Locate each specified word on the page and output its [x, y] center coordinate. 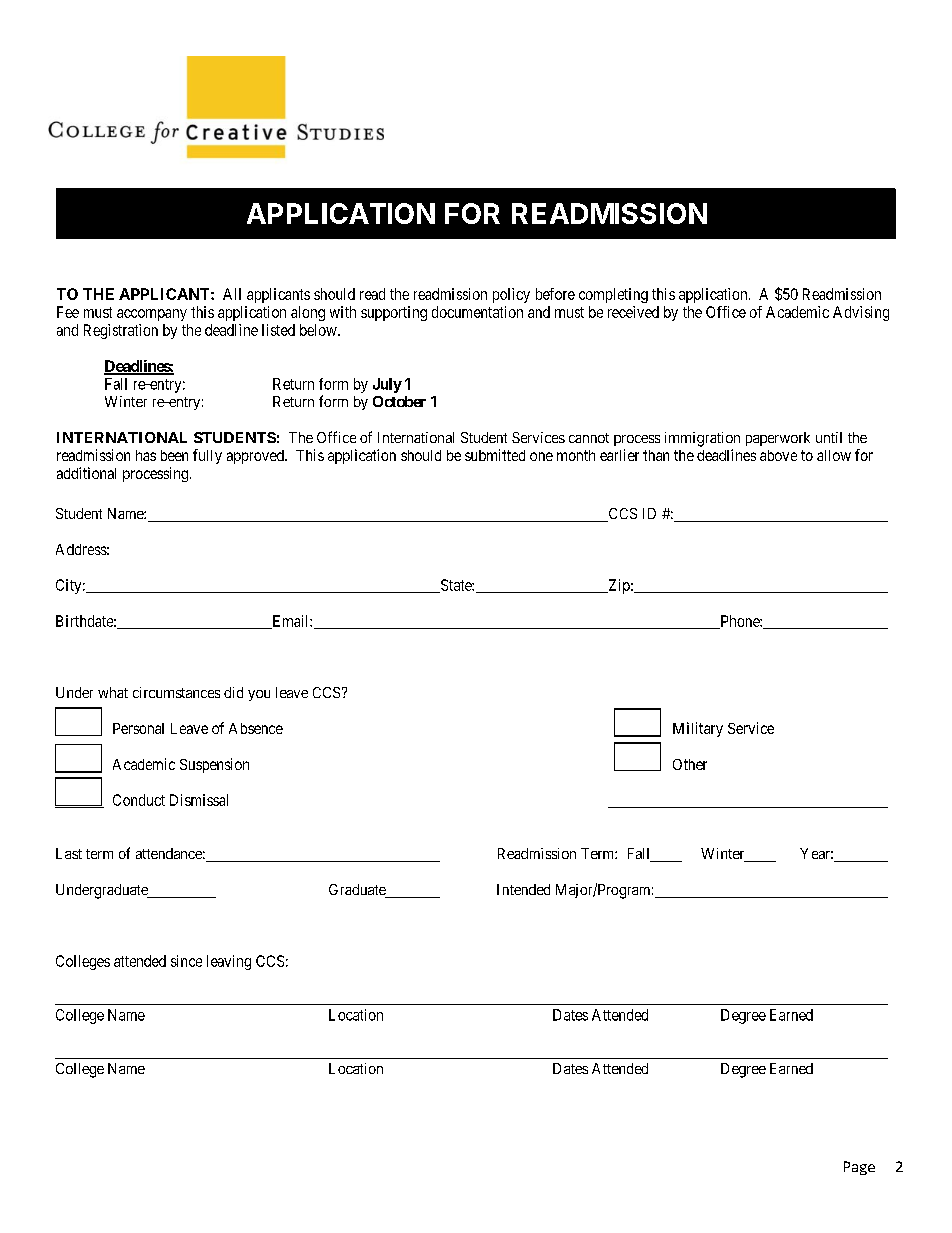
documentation [477, 312]
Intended [523, 889]
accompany [152, 315]
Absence [256, 728]
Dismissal [199, 800]
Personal [138, 728]
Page [859, 1168]
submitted [495, 455]
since [186, 961]
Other [690, 764]
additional [86, 473]
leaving [229, 962]
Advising [861, 313]
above [778, 455]
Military [698, 729]
